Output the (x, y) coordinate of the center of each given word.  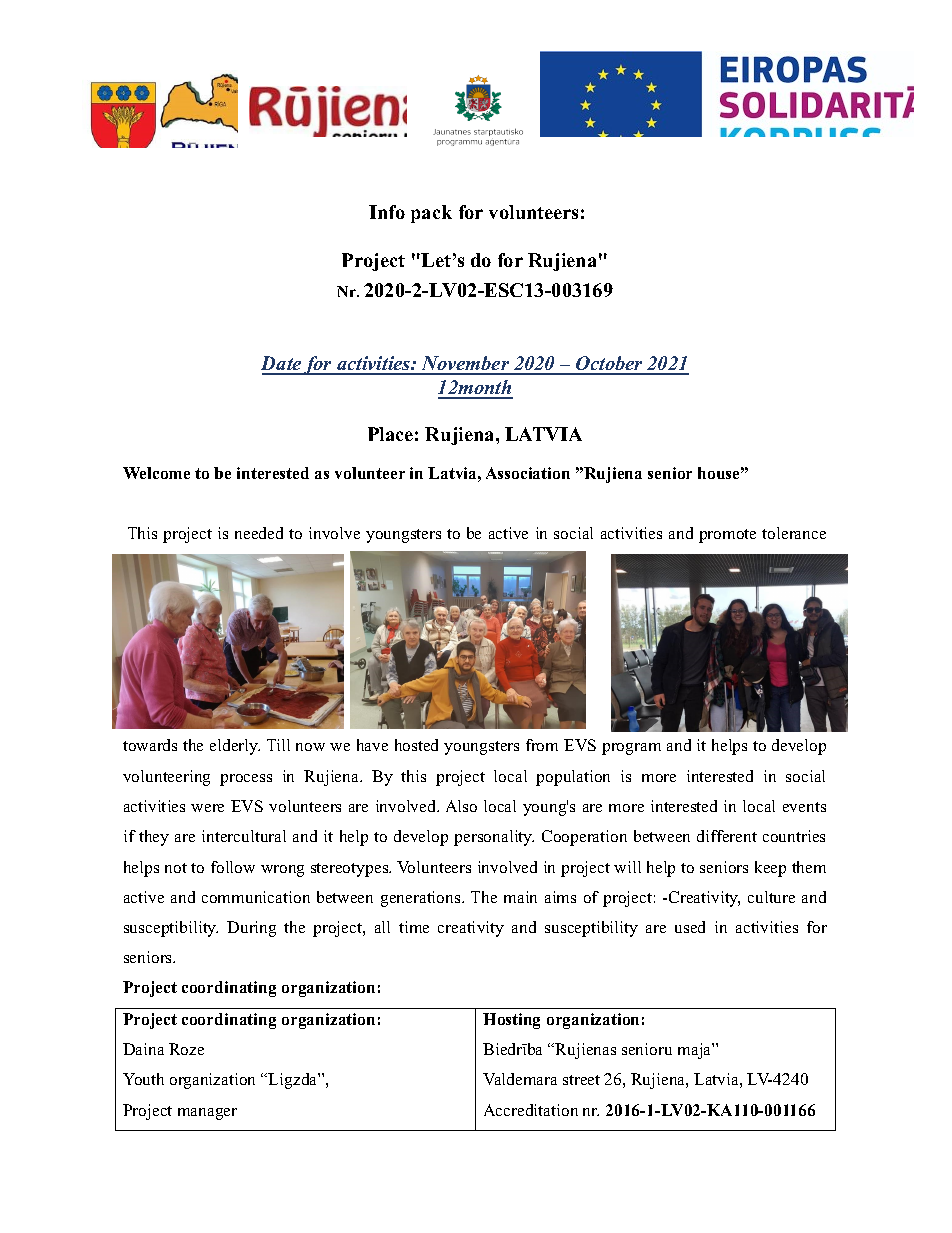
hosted (416, 745)
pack (431, 214)
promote (727, 536)
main (520, 897)
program (631, 749)
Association (528, 473)
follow (233, 867)
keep (770, 869)
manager (207, 1114)
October (609, 365)
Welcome (156, 473)
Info (387, 212)
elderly (235, 747)
